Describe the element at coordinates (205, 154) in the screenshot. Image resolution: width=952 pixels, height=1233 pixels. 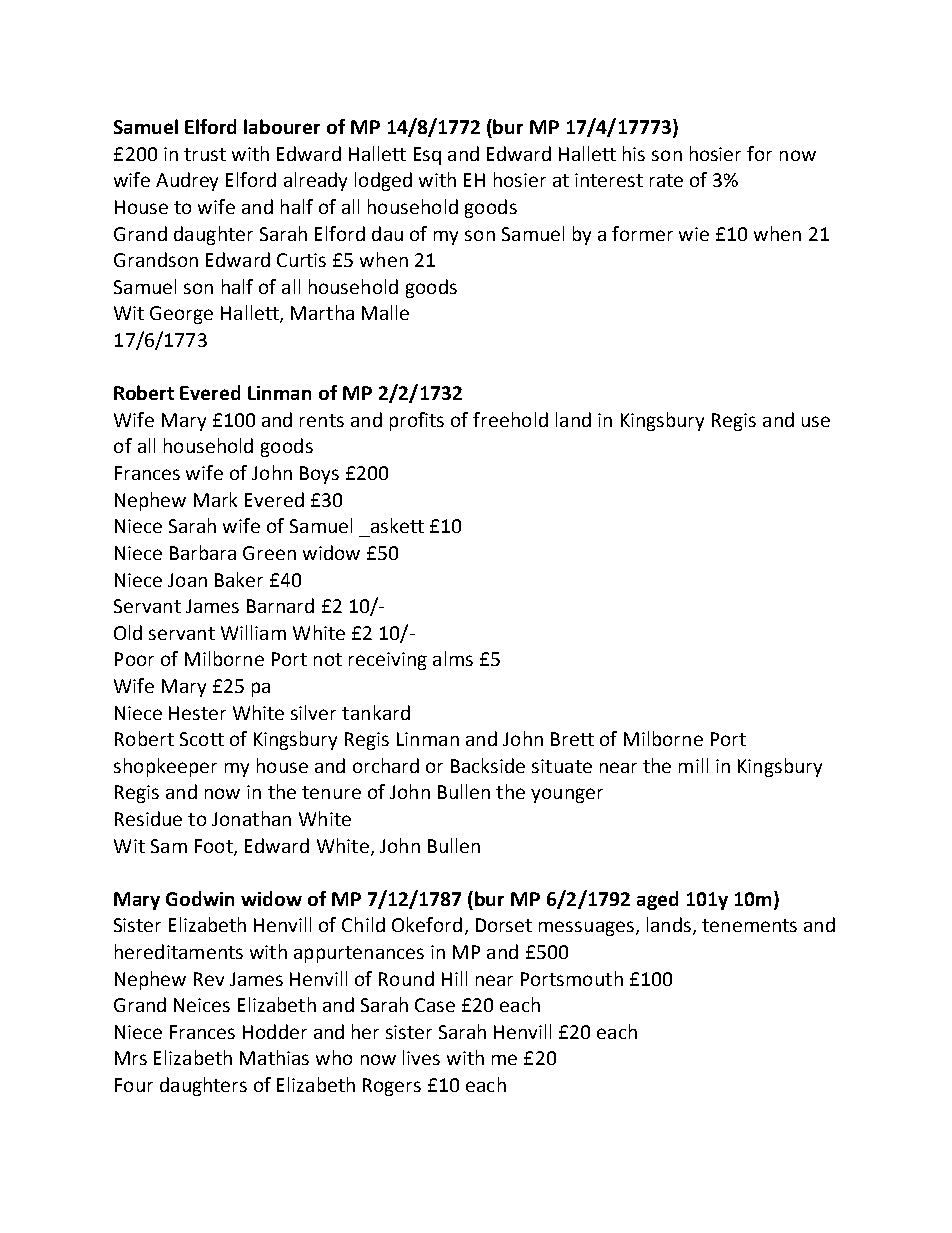
I see `trust` at that location.
